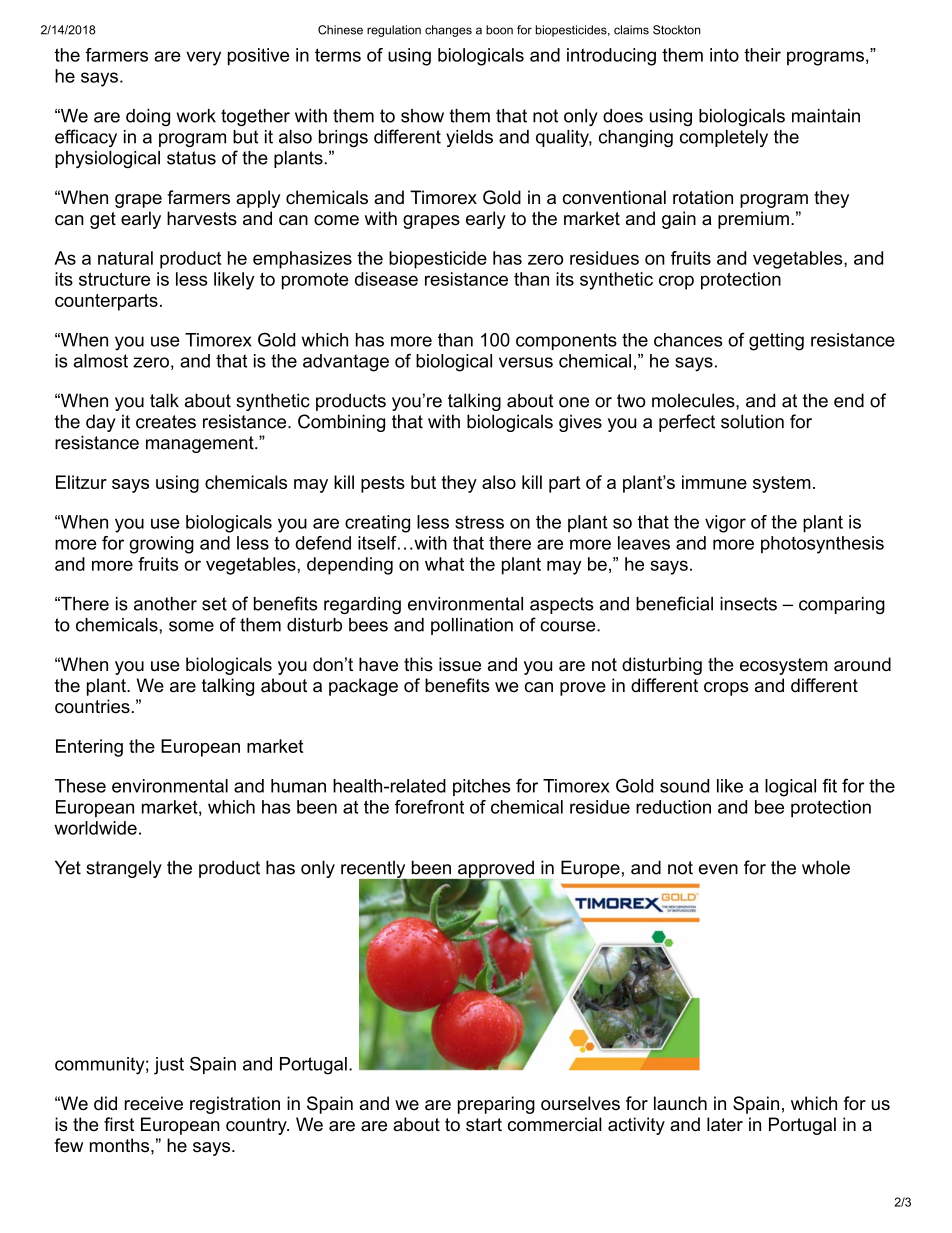 This image has height=1233, width=952. Describe the element at coordinates (154, 1103) in the image. I see `receive` at that location.
